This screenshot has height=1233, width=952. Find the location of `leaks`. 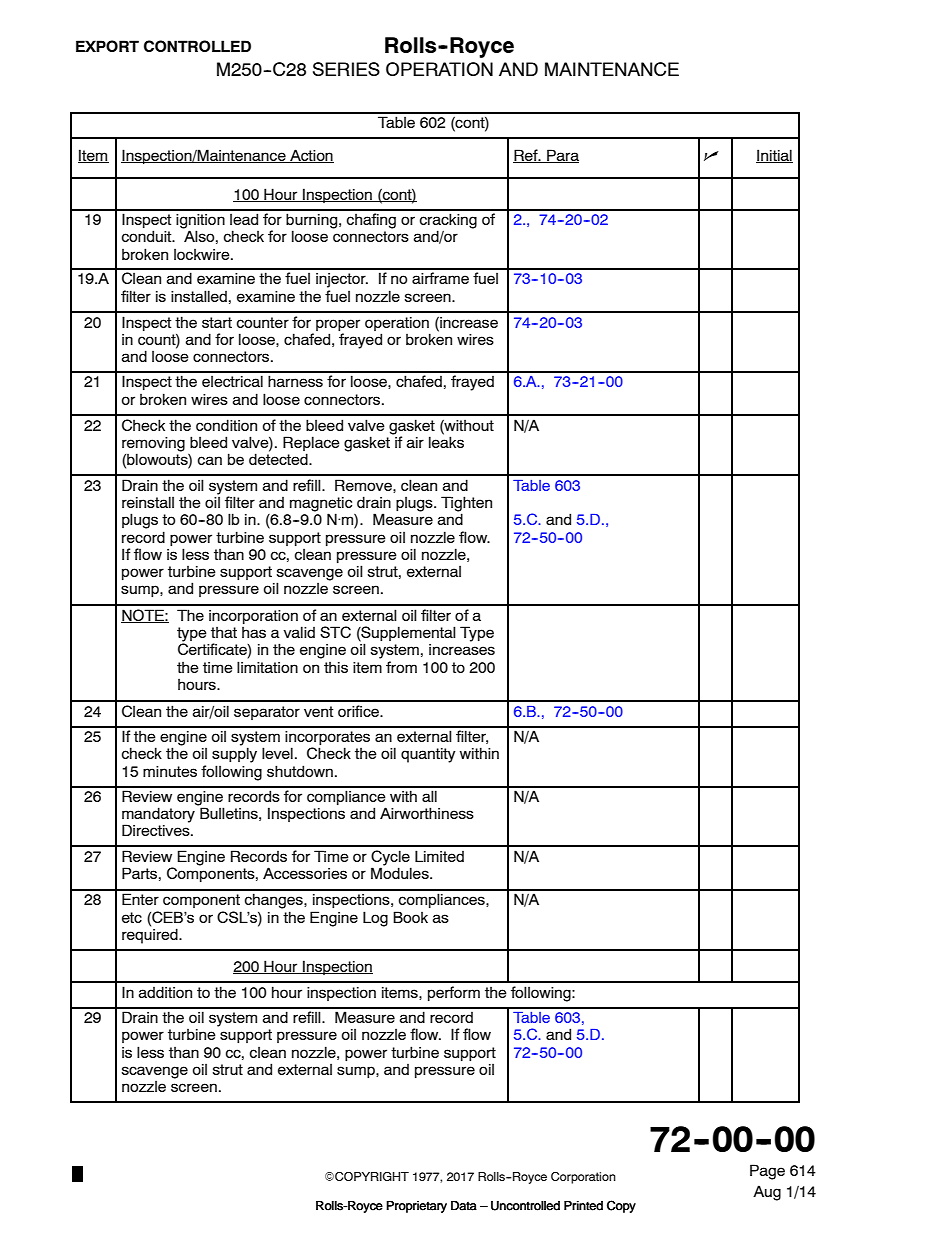

leaks is located at coordinates (446, 441).
